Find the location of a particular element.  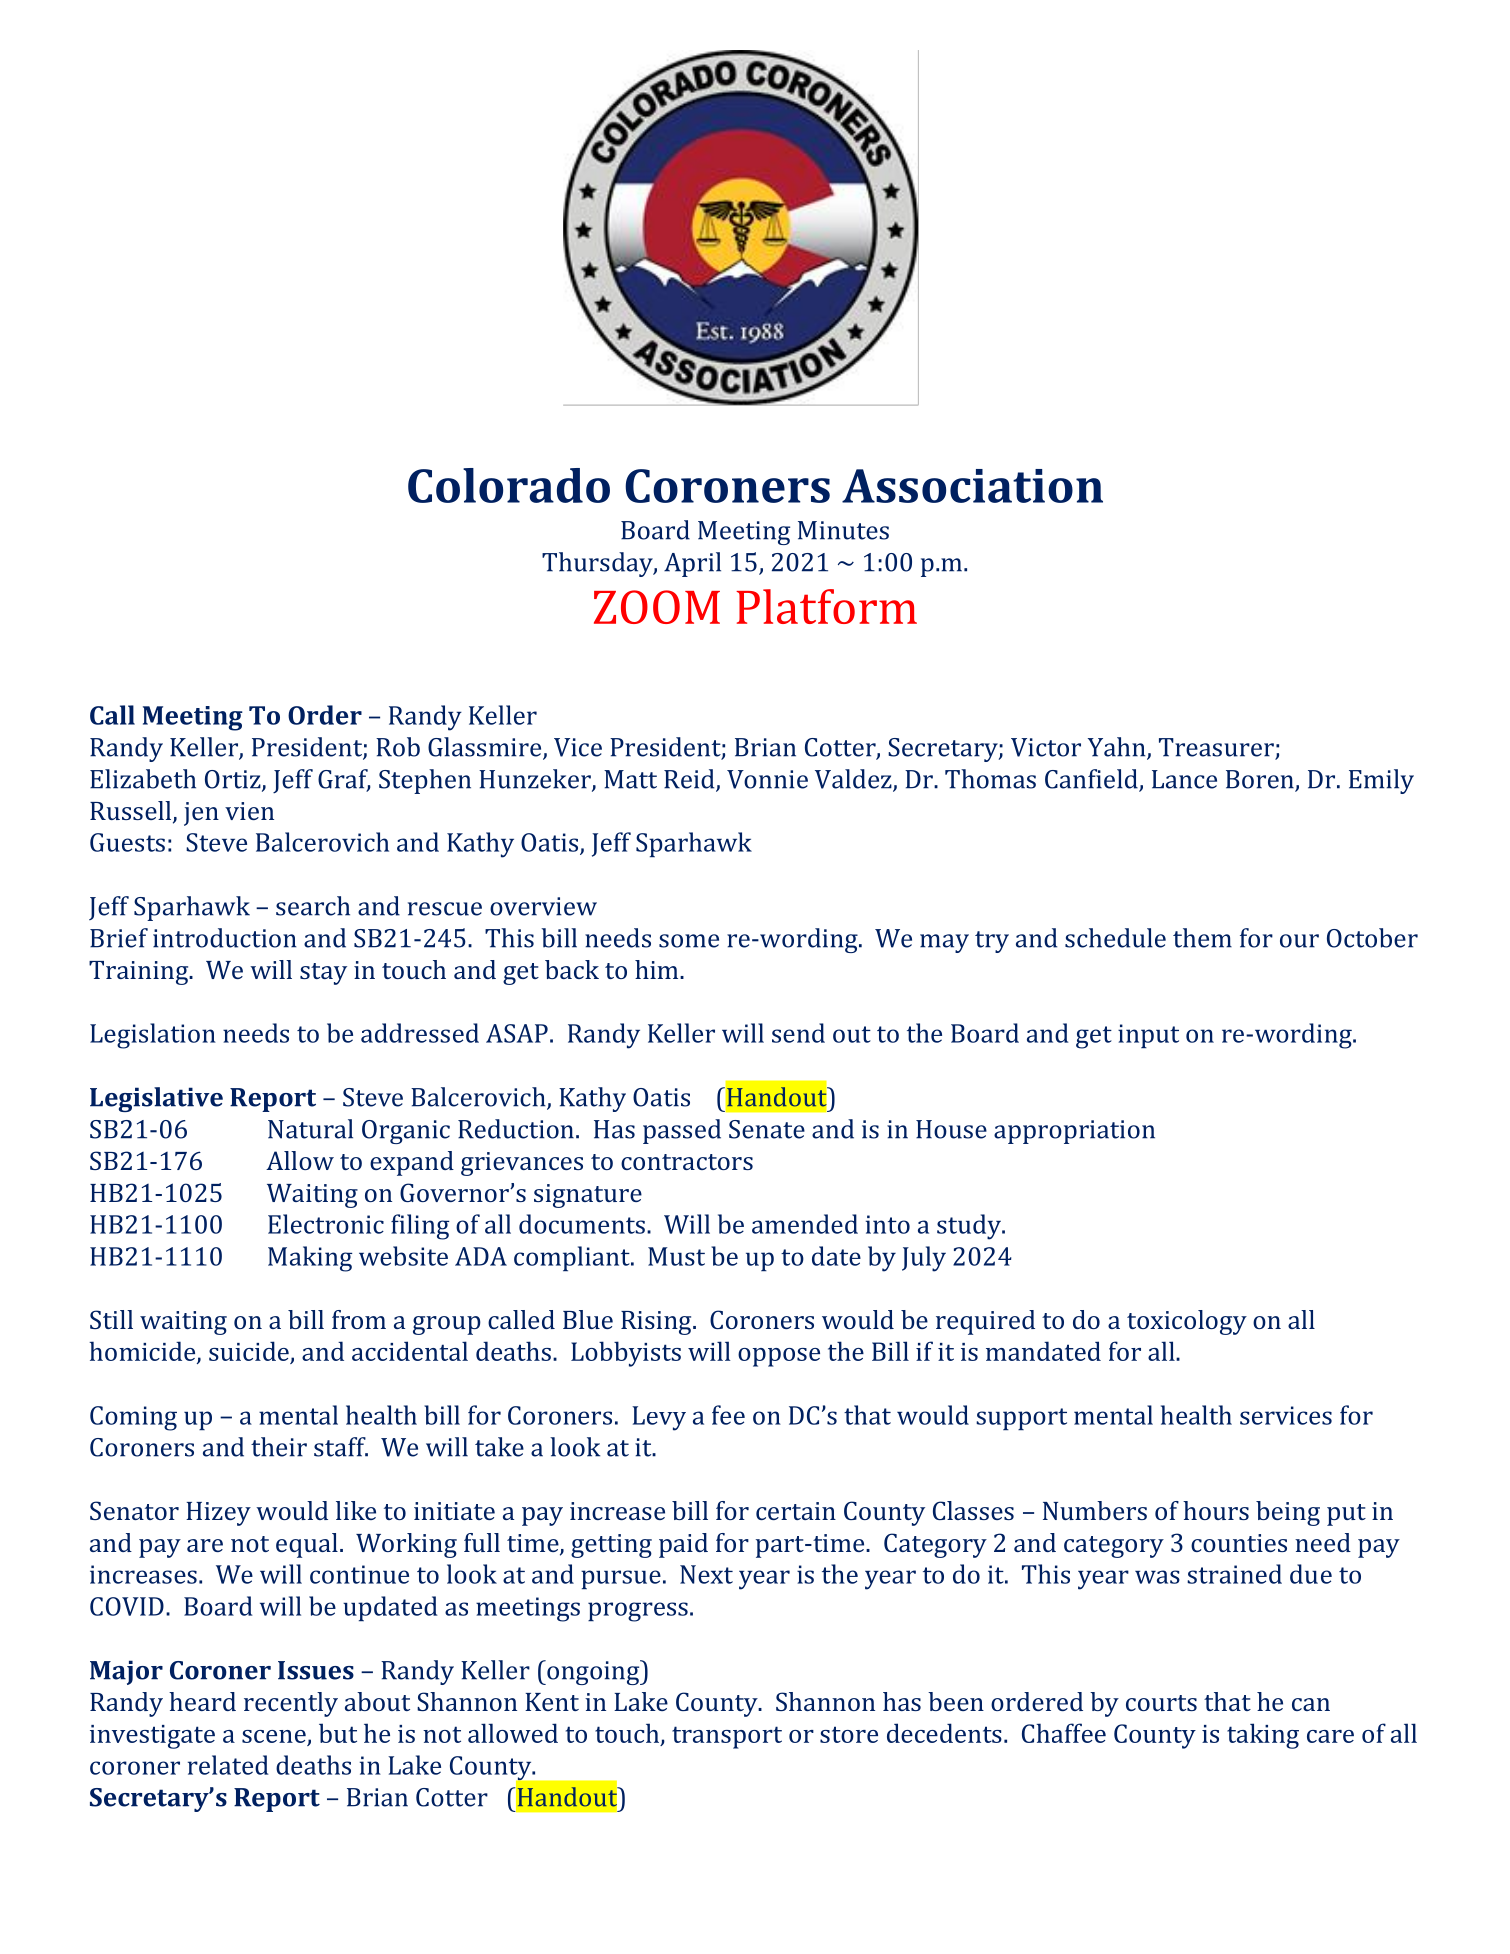

some is located at coordinates (689, 941).
